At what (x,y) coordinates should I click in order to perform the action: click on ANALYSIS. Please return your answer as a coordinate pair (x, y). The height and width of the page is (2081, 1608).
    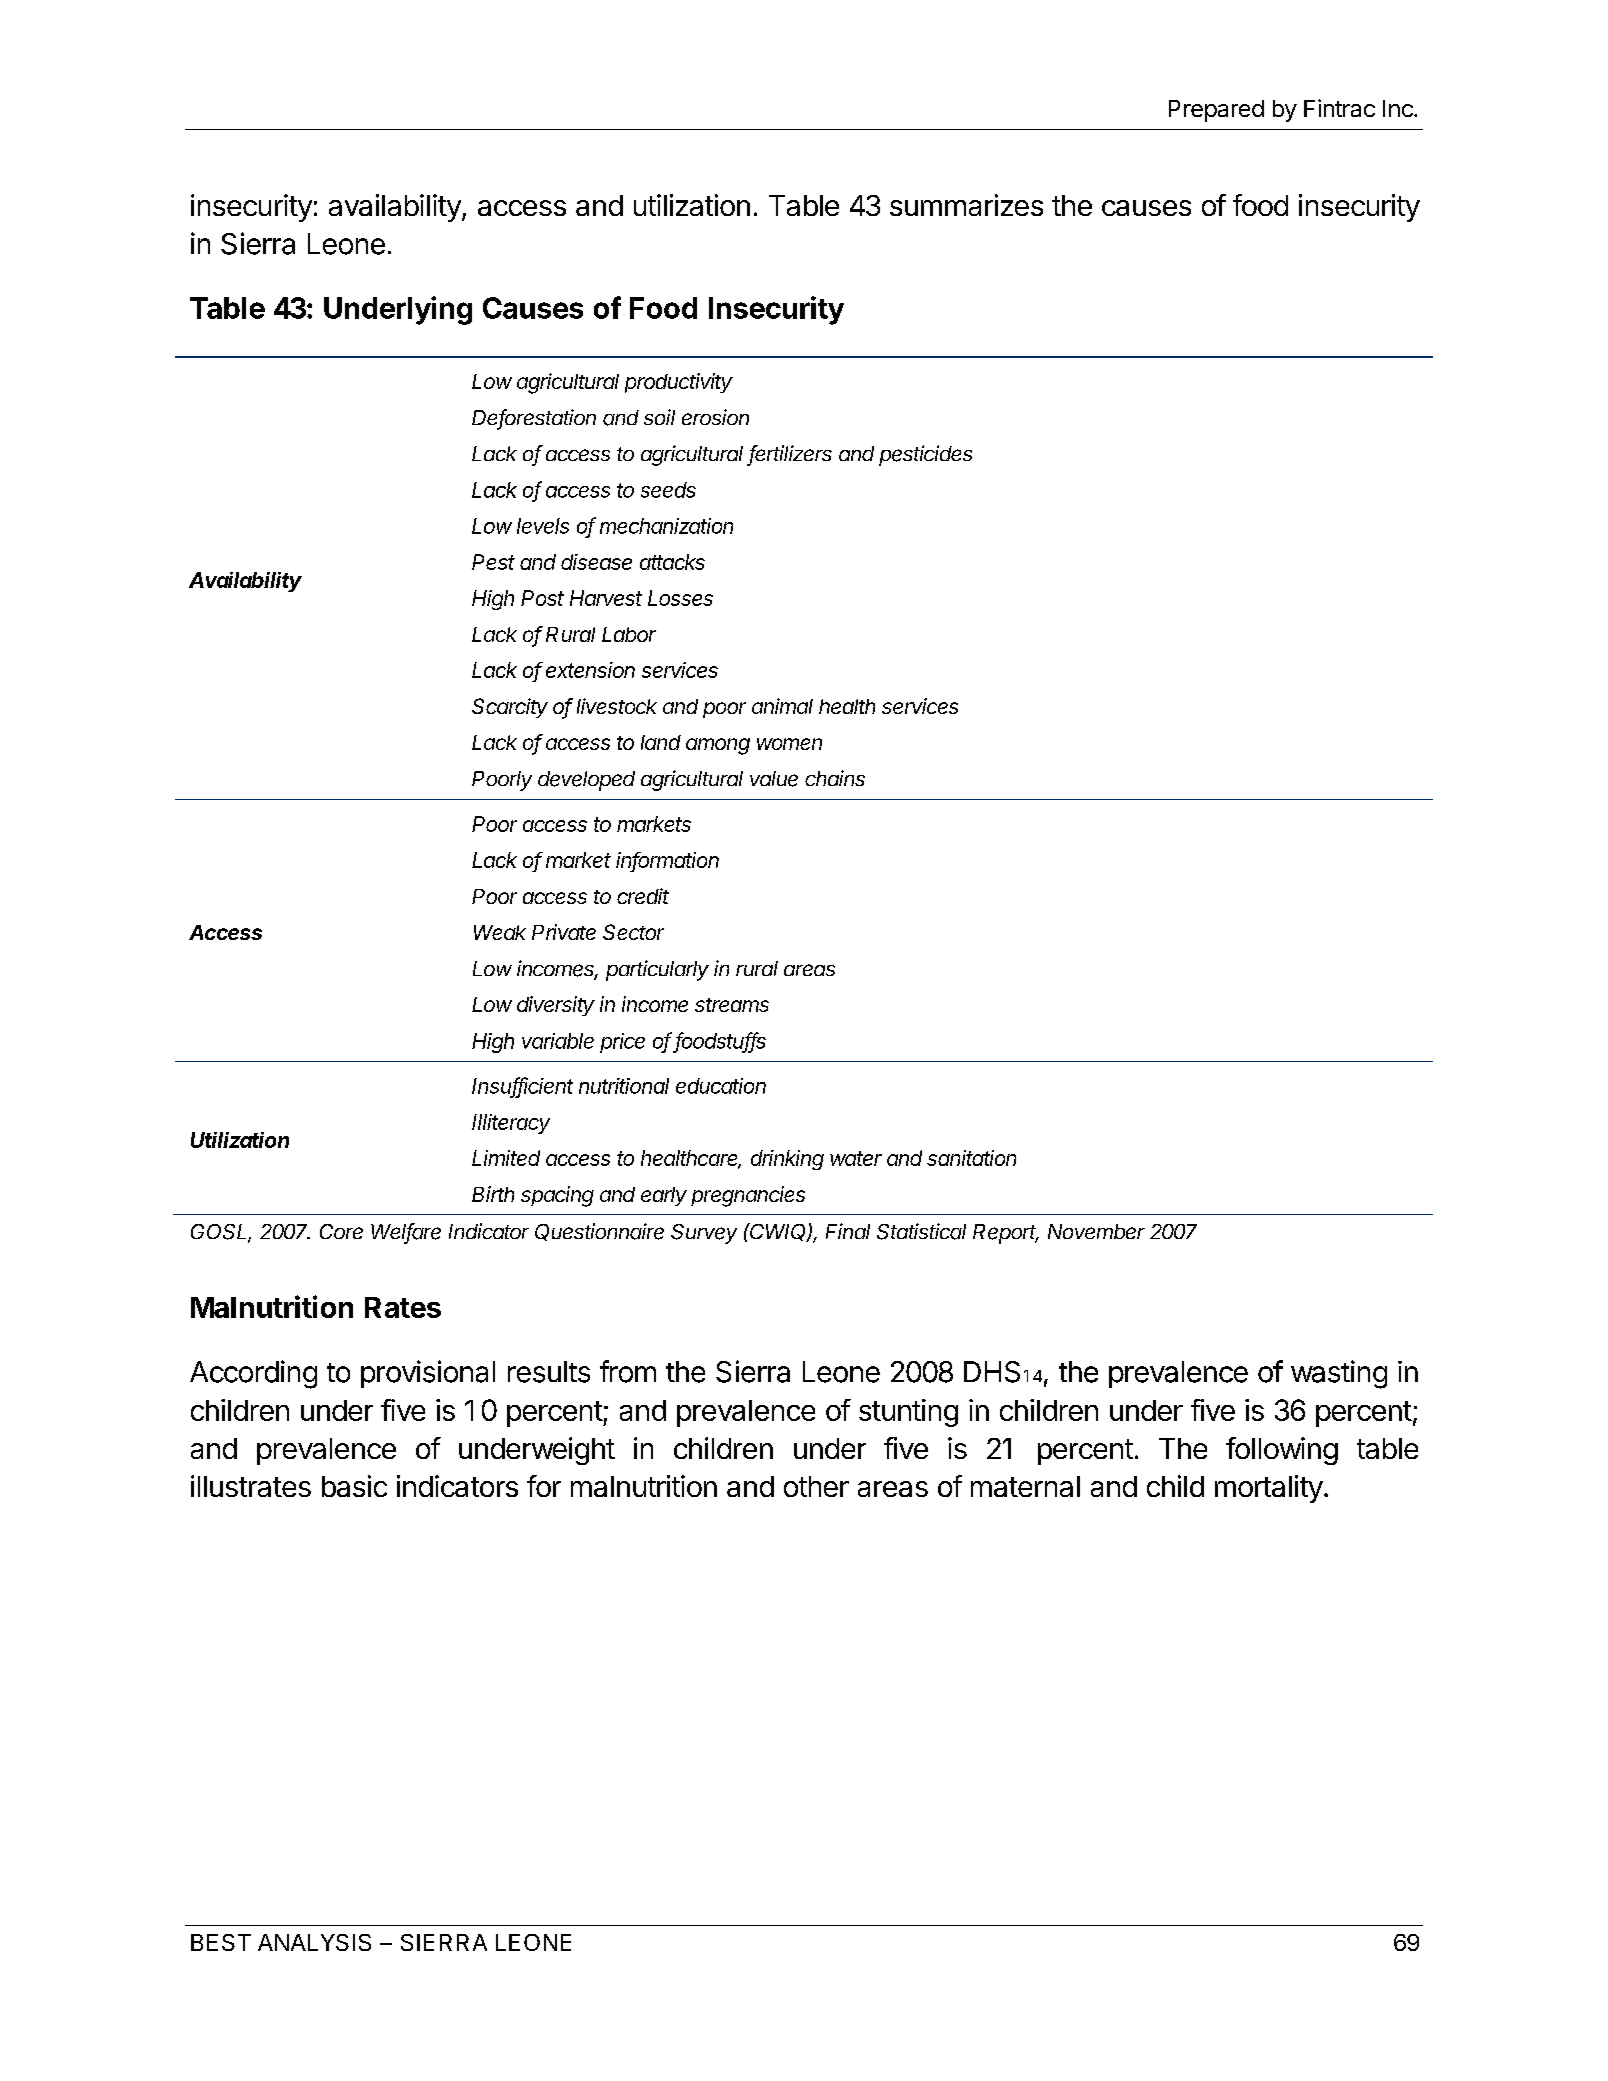
    Looking at the image, I should click on (314, 1942).
